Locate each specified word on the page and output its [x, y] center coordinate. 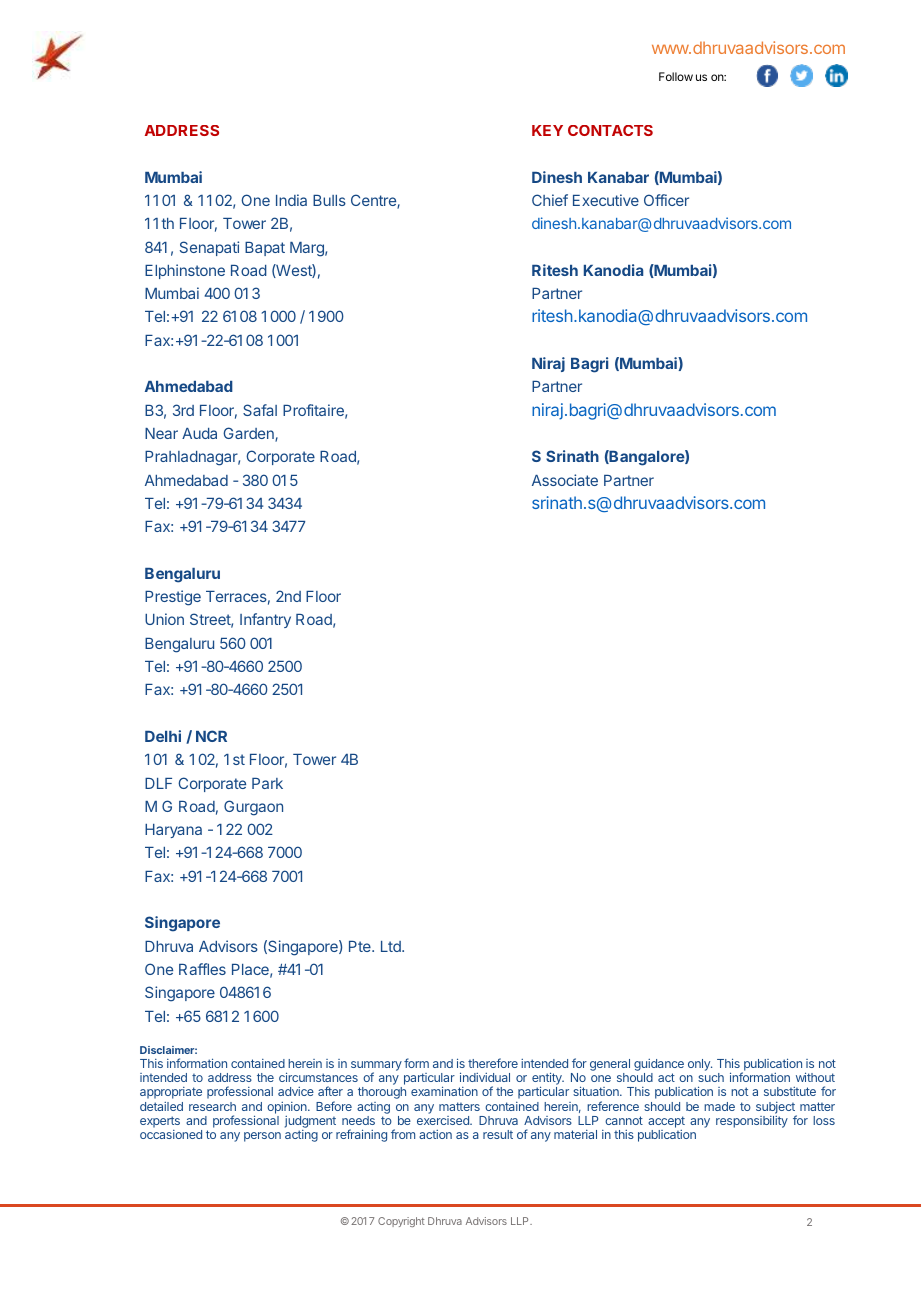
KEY [547, 130]
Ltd [392, 946]
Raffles [202, 969]
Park [267, 783]
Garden [249, 434]
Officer [666, 200]
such [711, 1077]
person [262, 1137]
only [700, 1065]
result [498, 1134]
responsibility [752, 1122]
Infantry [265, 620]
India [291, 200]
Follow [676, 76]
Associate [565, 480]
